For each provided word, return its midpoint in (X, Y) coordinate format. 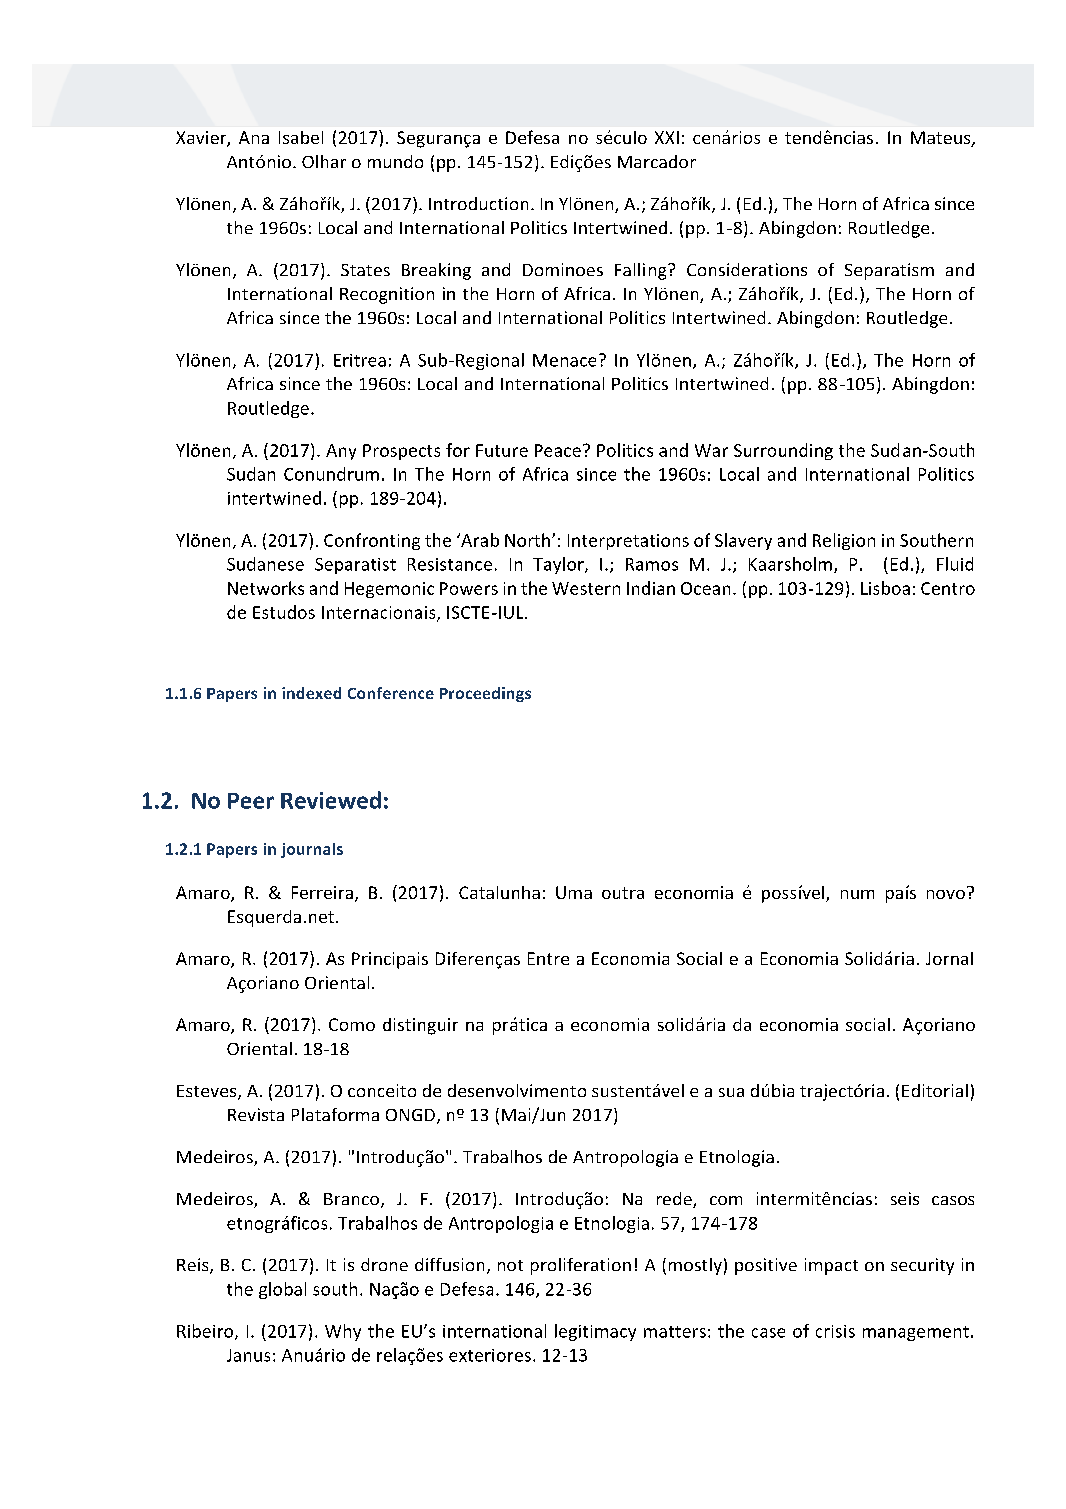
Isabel (301, 137)
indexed (311, 693)
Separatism (889, 271)
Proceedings (485, 694)
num (857, 894)
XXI (667, 137)
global (282, 1290)
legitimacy (595, 1332)
